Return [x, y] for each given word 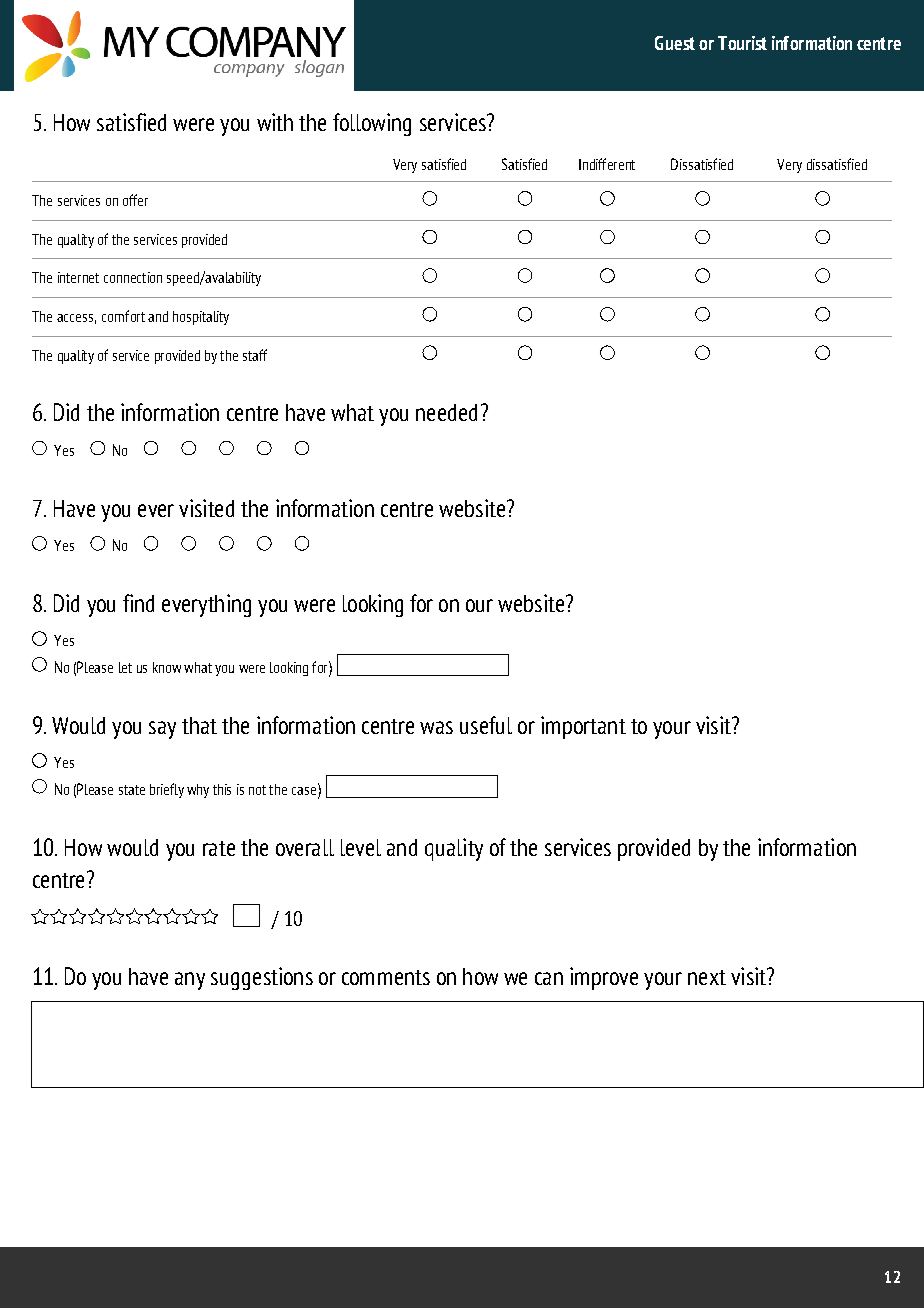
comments [386, 977]
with [275, 122]
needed [446, 412]
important [583, 727]
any [190, 981]
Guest [675, 43]
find [138, 603]
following [372, 124]
